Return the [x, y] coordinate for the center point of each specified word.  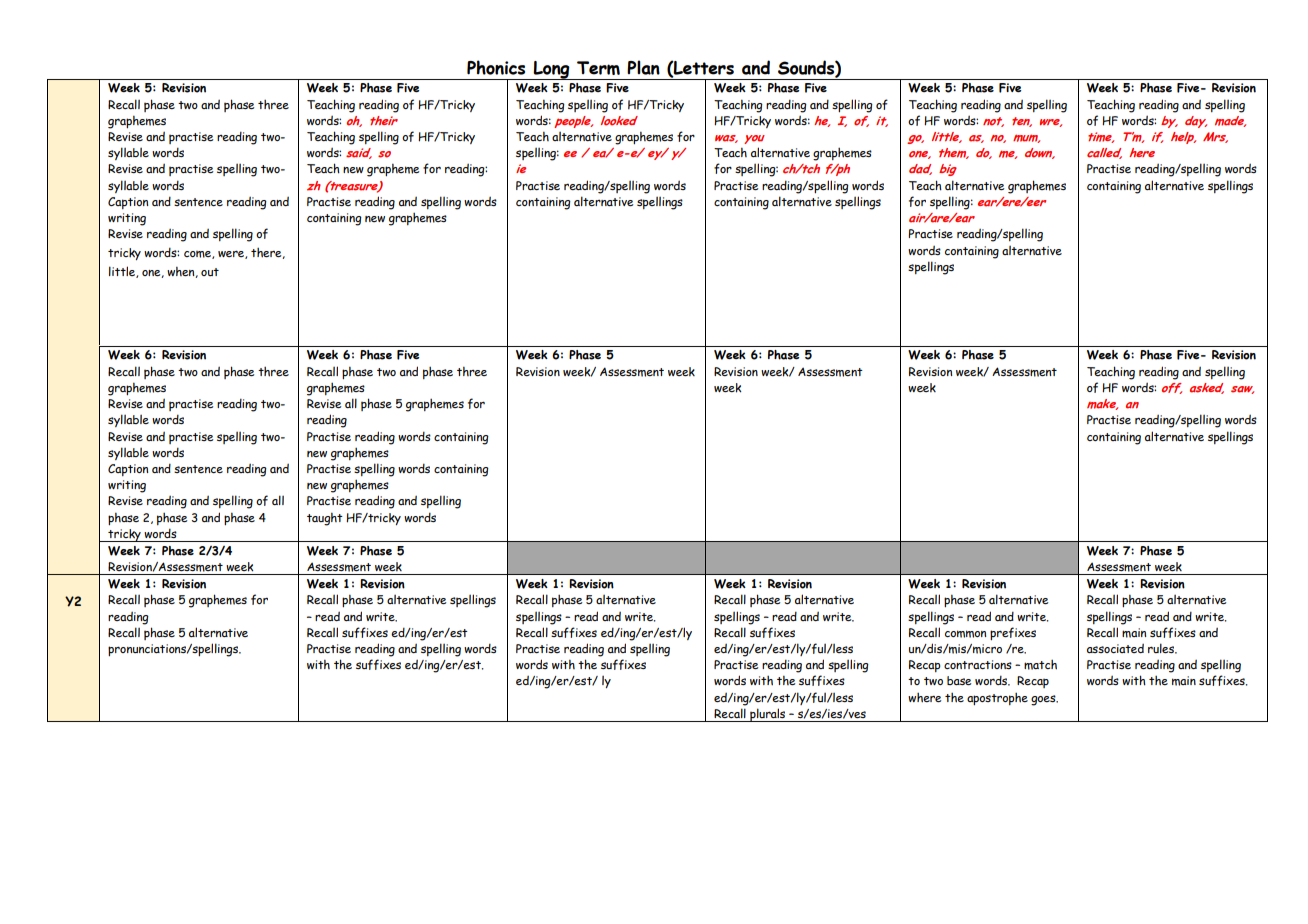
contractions [978, 664]
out [210, 272]
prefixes [1013, 633]
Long [551, 70]
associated [1115, 648]
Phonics [496, 67]
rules [1162, 648]
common [965, 634]
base [959, 680]
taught [325, 519]
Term [598, 68]
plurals [768, 715]
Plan [643, 67]
